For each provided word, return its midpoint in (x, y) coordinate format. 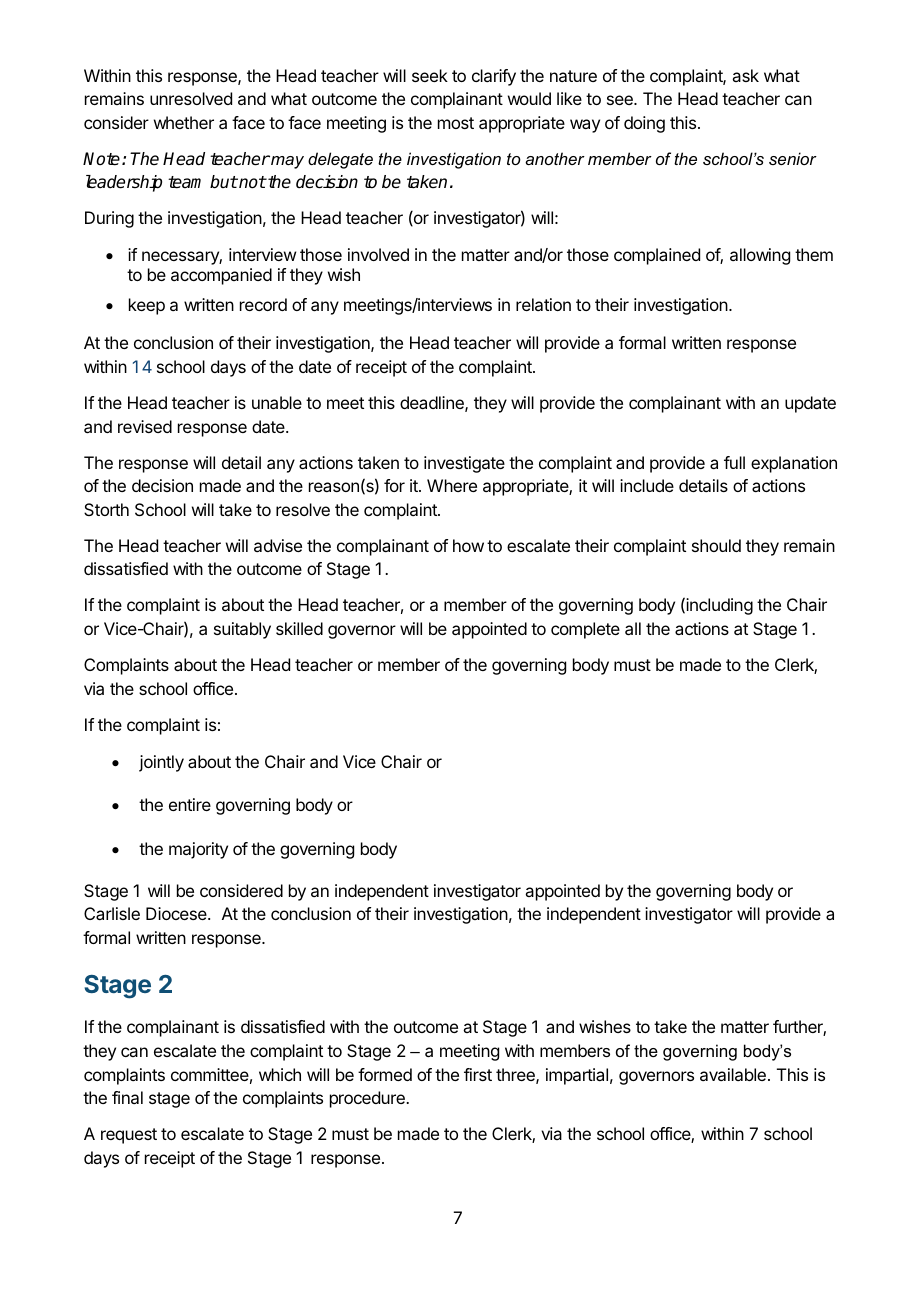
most (456, 123)
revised (145, 426)
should (716, 545)
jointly (161, 763)
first (478, 1074)
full (734, 462)
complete (585, 630)
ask (745, 75)
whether (184, 122)
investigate (464, 464)
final (127, 1097)
